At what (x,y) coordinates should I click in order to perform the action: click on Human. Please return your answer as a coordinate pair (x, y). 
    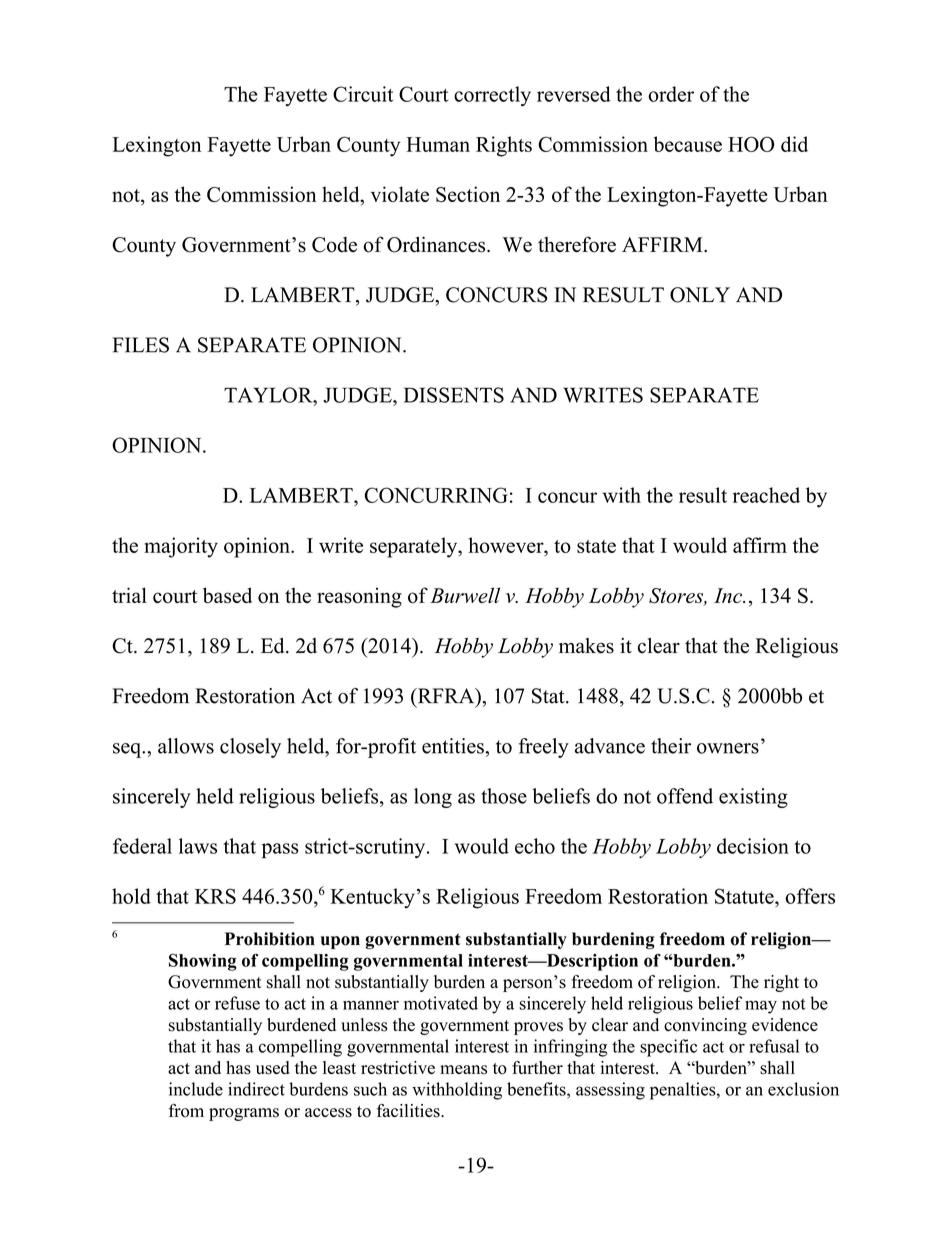
    Looking at the image, I should click on (438, 144).
